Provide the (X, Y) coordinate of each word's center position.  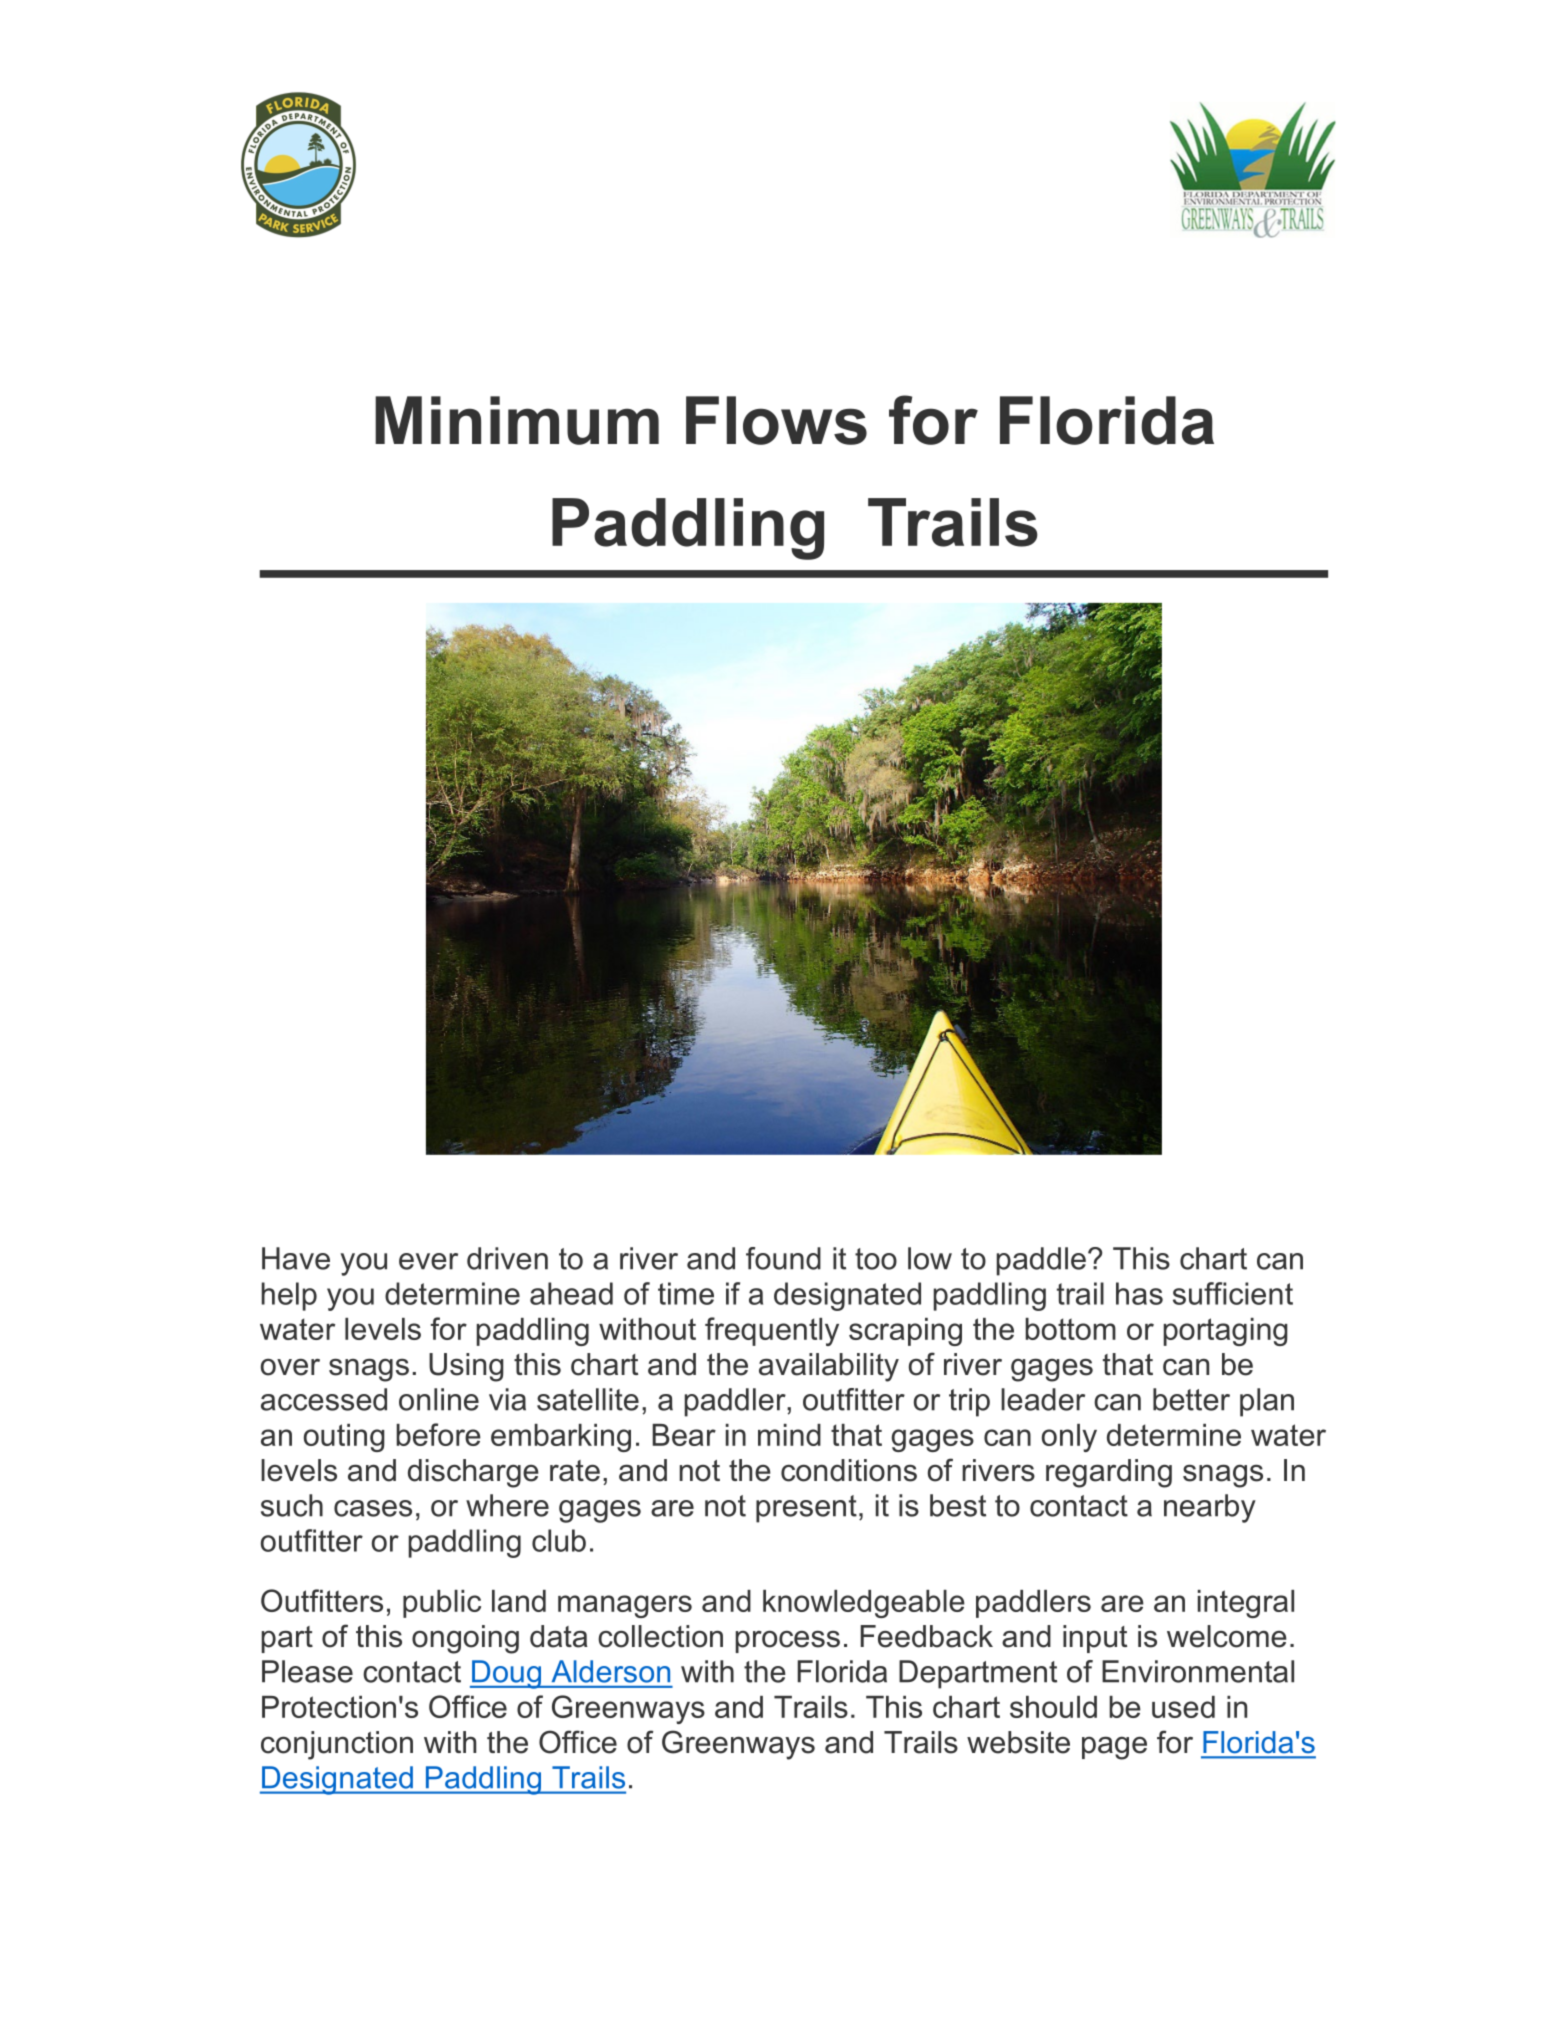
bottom (1070, 1329)
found (783, 1258)
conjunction (337, 1745)
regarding (1109, 1473)
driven (507, 1258)
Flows (776, 420)
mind (789, 1435)
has (1139, 1293)
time (686, 1293)
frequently (772, 1331)
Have (296, 1258)
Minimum (517, 420)
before (438, 1434)
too (876, 1259)
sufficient (1233, 1293)
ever (428, 1261)
